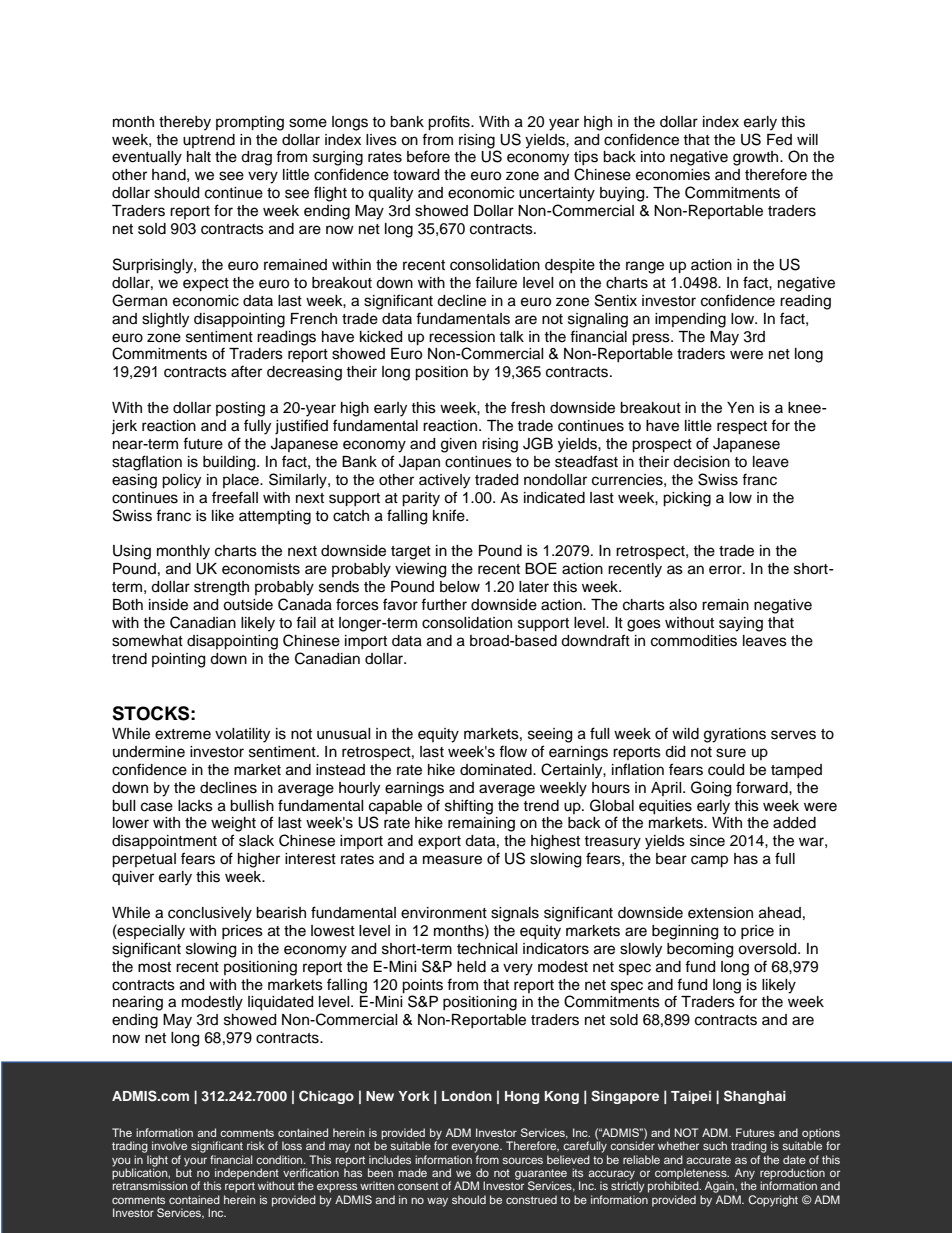  I want to click on extension, so click(720, 913).
